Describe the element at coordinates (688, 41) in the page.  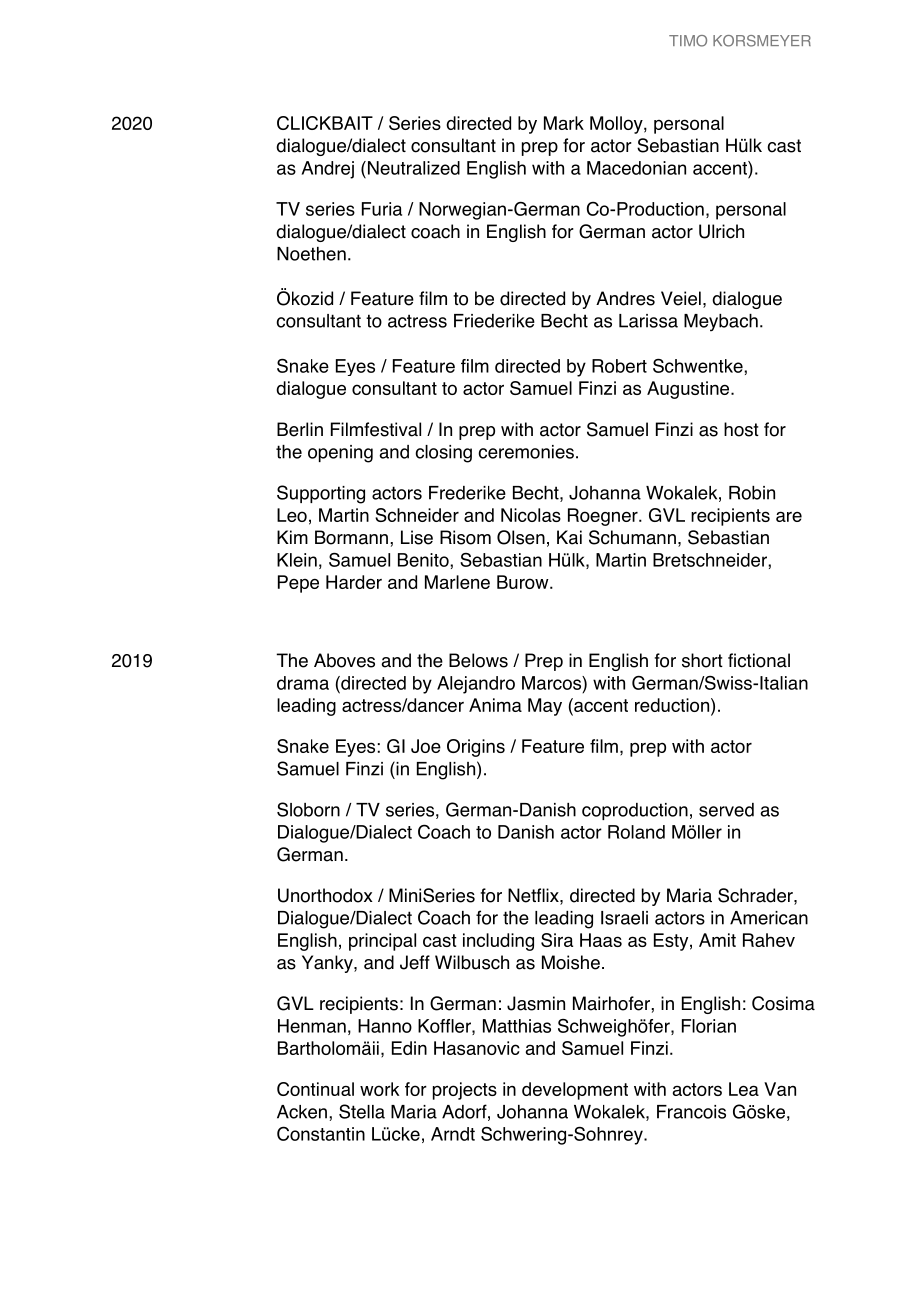
I see `TIMO` at that location.
